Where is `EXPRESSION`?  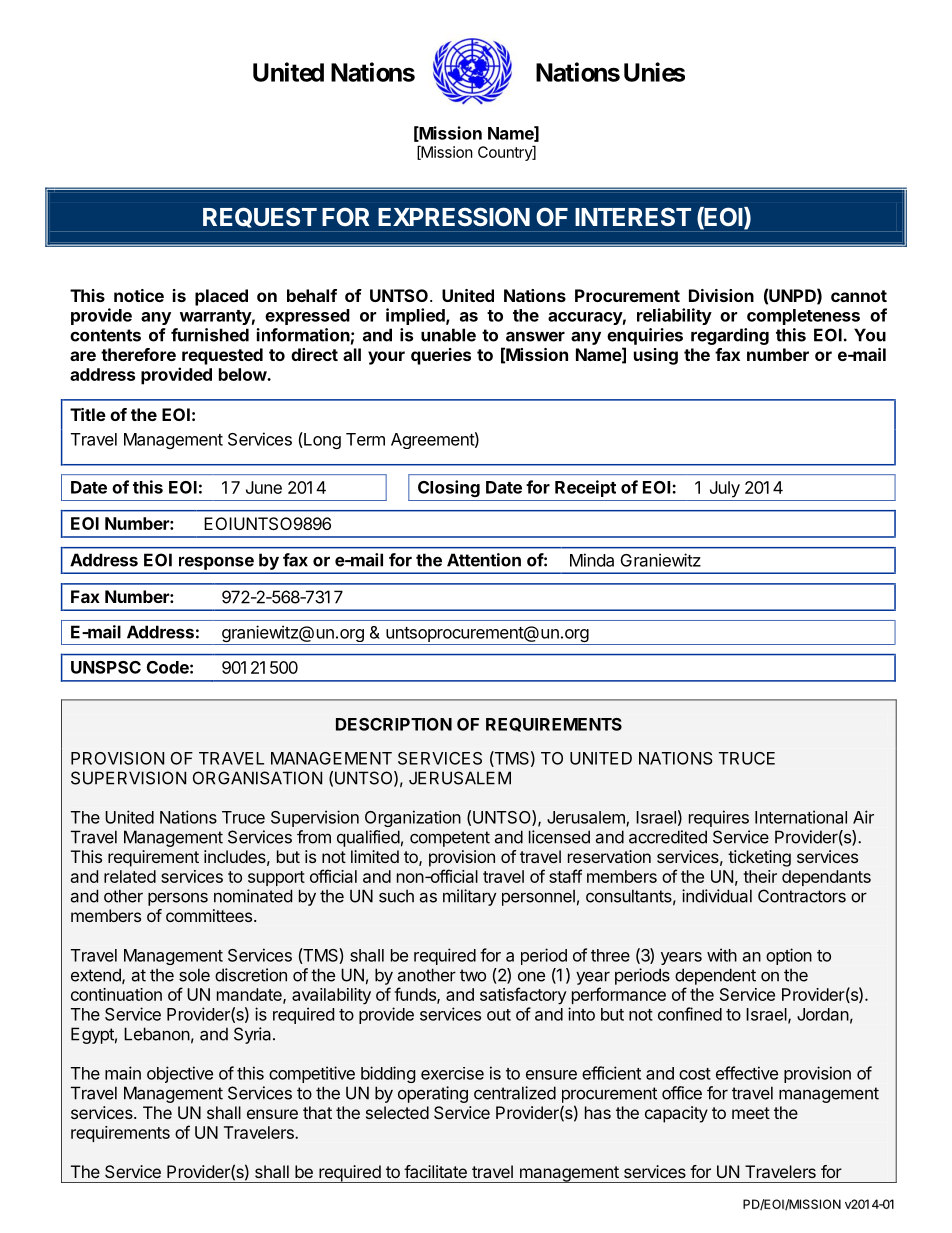 EXPRESSION is located at coordinates (454, 216).
